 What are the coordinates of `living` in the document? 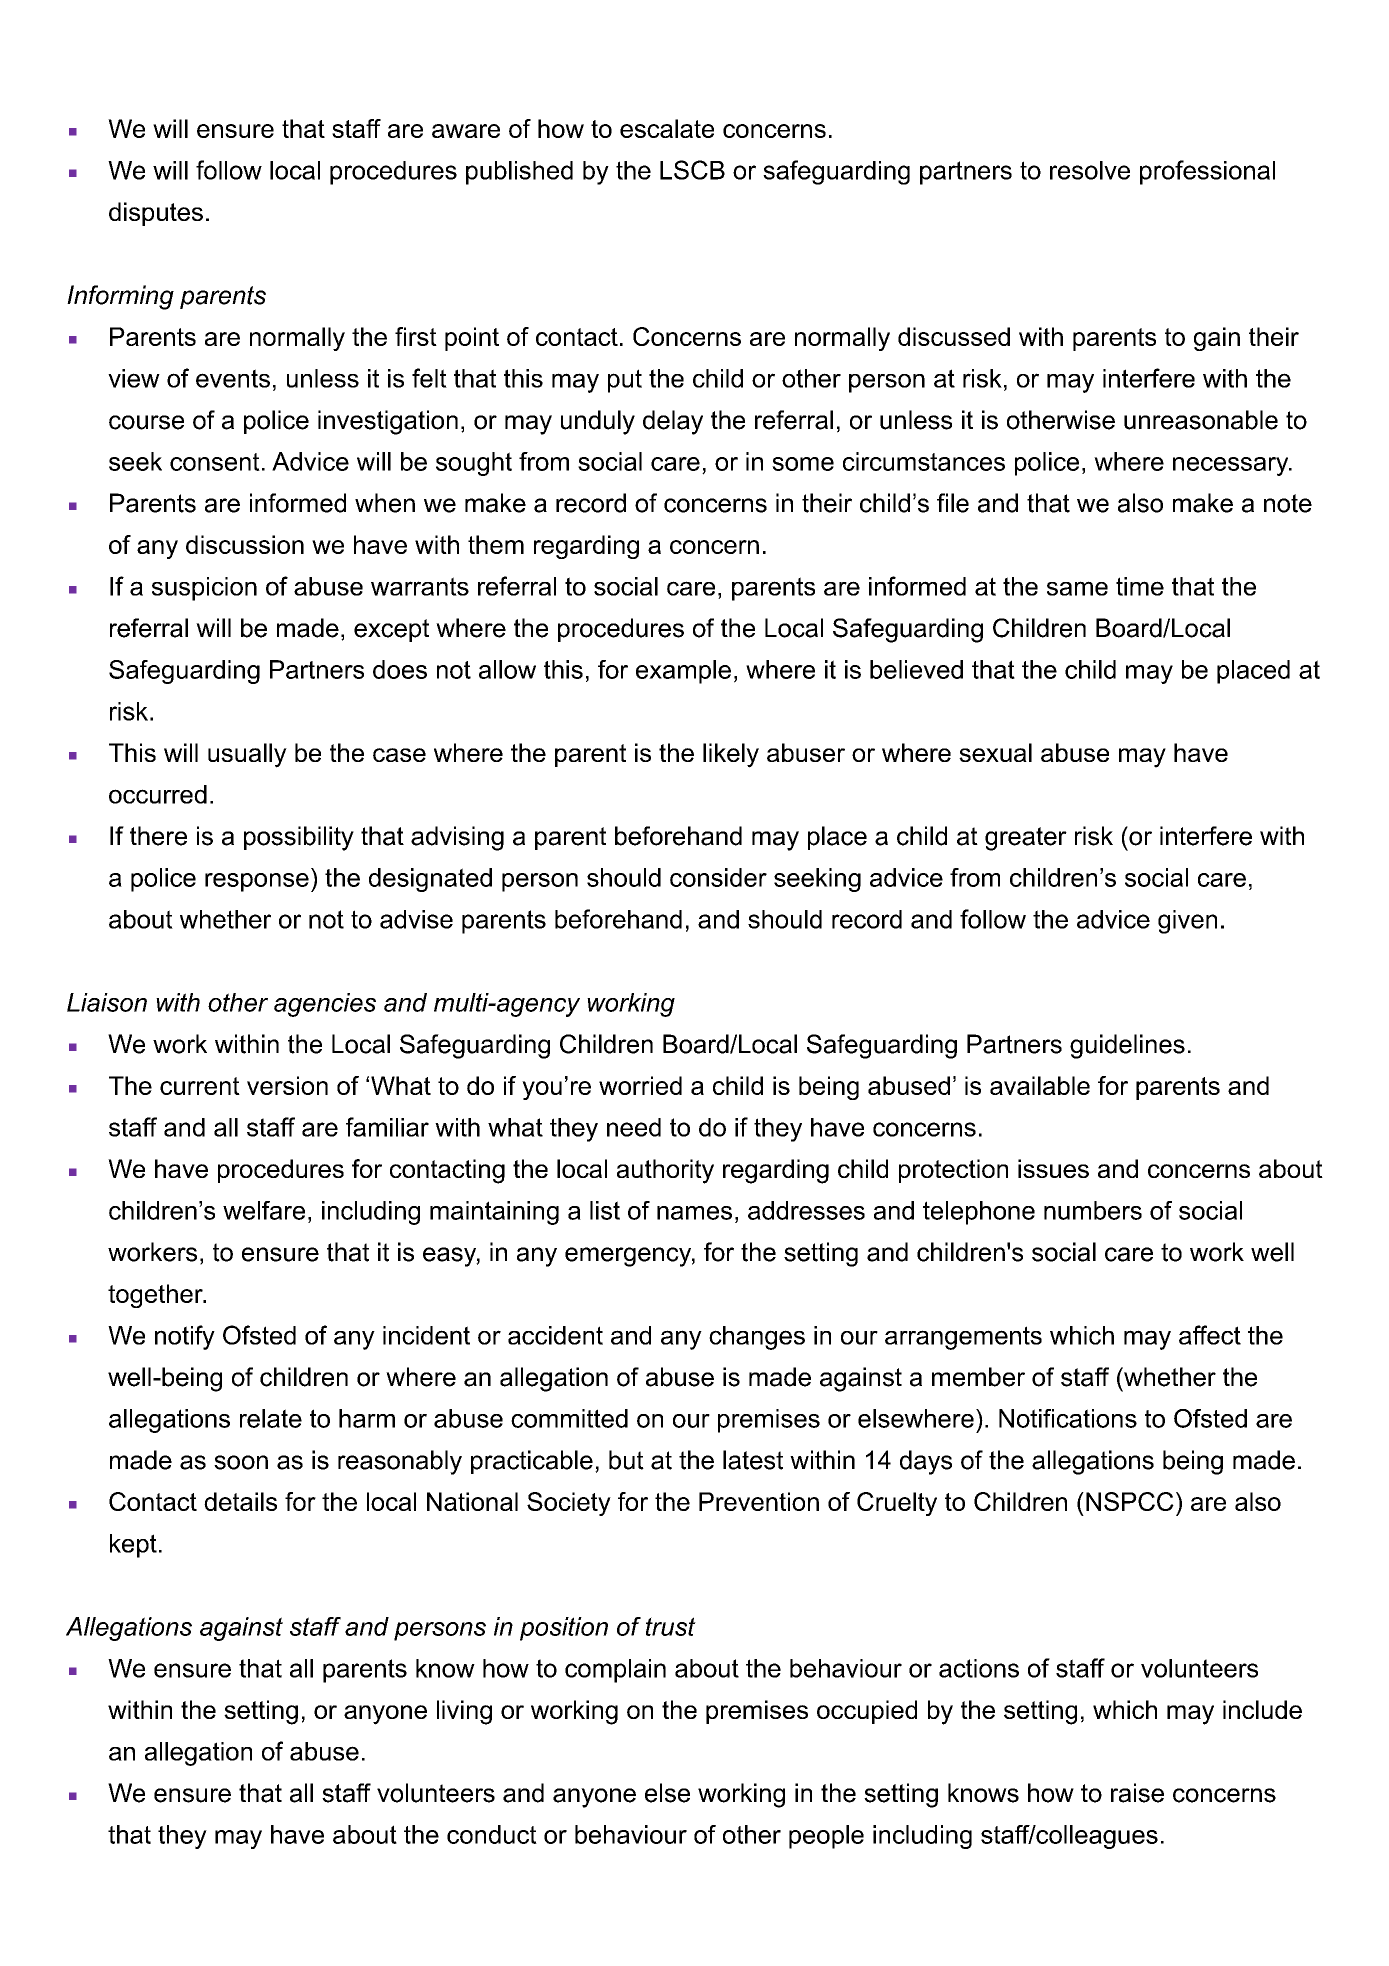 It's located at (464, 1712).
